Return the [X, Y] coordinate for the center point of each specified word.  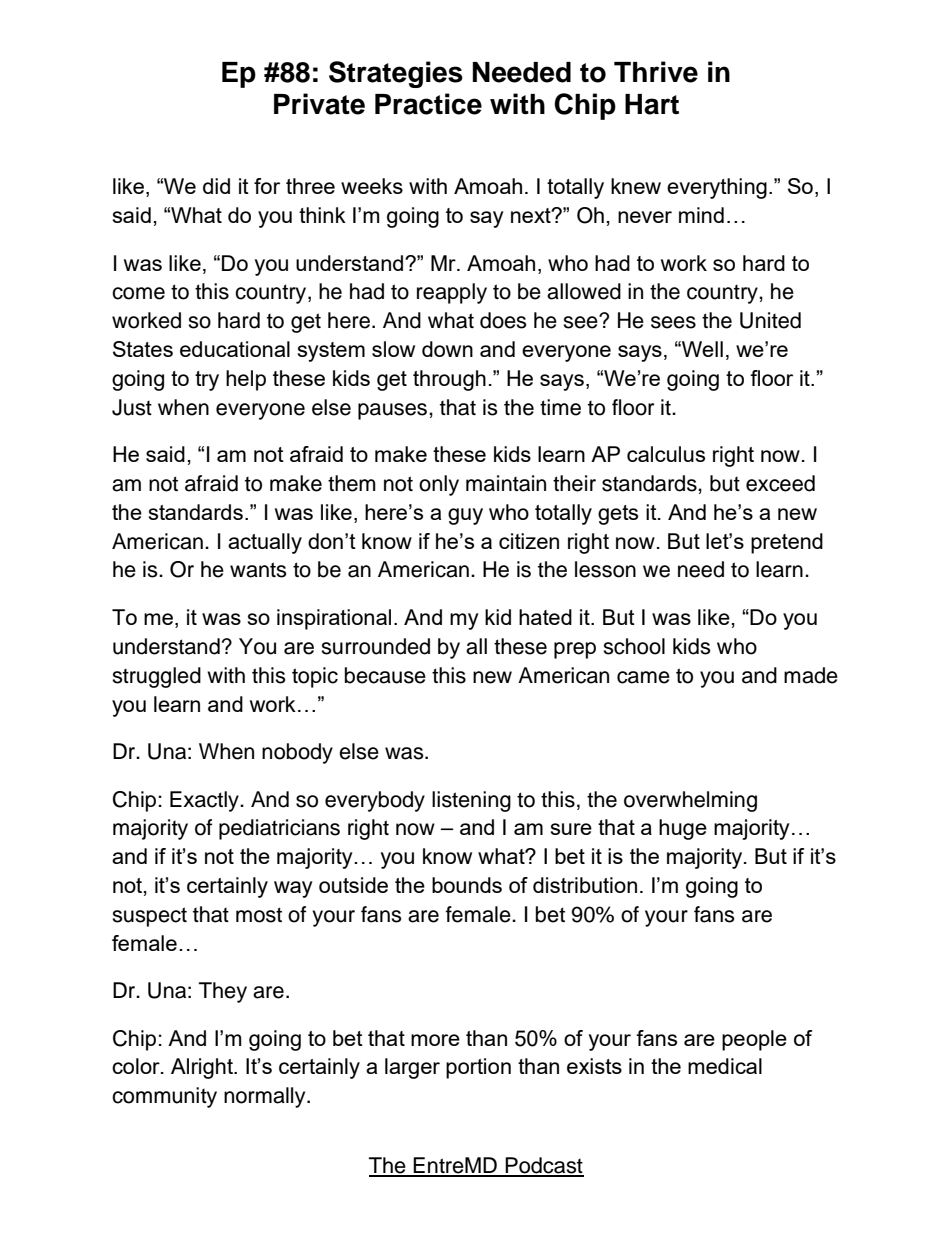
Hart [652, 104]
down [447, 349]
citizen [529, 541]
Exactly [205, 801]
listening [471, 801]
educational [235, 349]
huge [683, 829]
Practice [428, 104]
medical [725, 1066]
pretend [787, 543]
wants [258, 570]
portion [478, 1068]
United [770, 320]
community [164, 1097]
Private [319, 104]
